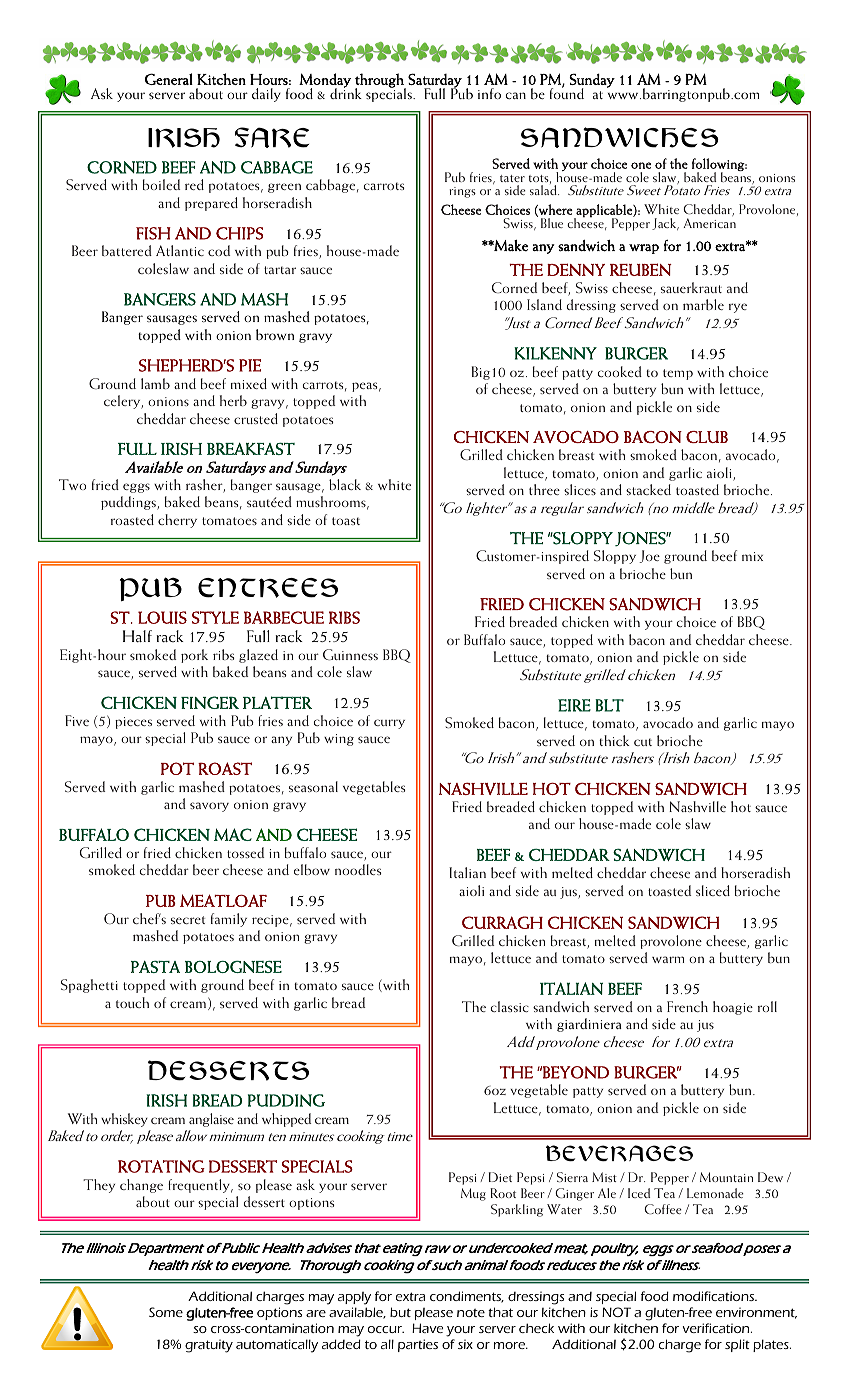  Describe the element at coordinates (643, 742) in the screenshot. I see `cut` at that location.
